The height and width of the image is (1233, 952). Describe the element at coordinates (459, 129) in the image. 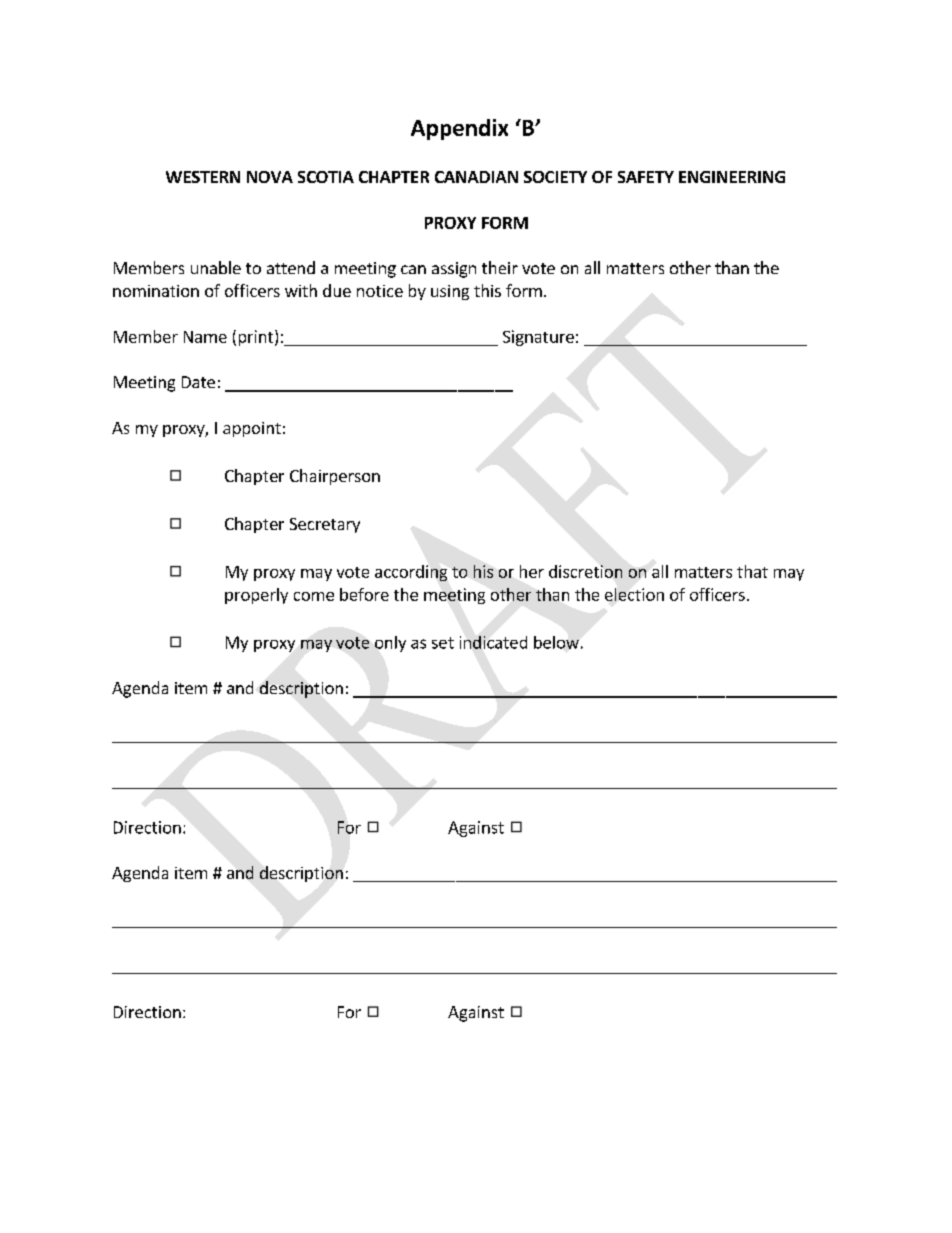

I see `Appendix` at that location.
